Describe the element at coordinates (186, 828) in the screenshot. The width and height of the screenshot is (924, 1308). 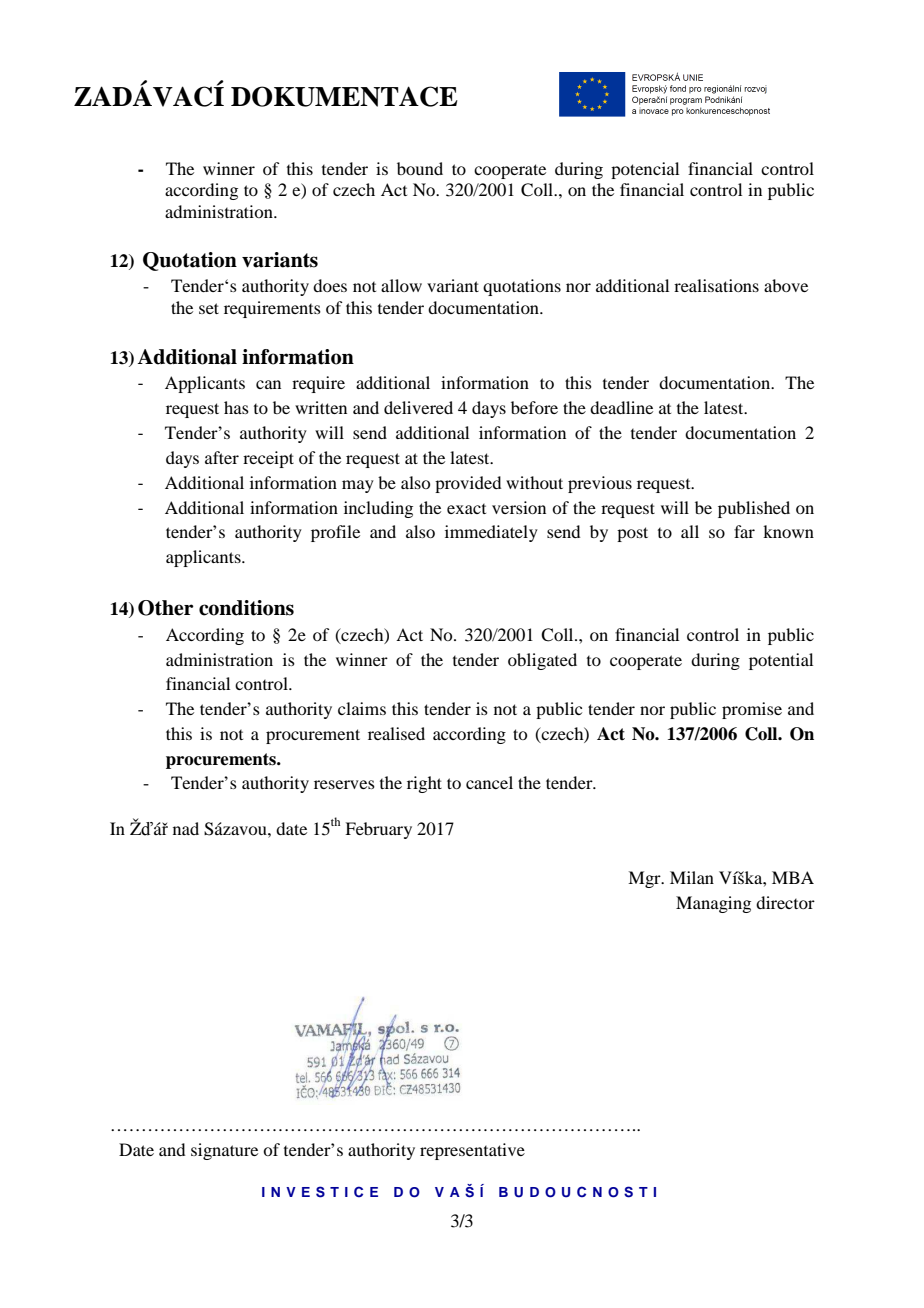
I see `nad` at that location.
